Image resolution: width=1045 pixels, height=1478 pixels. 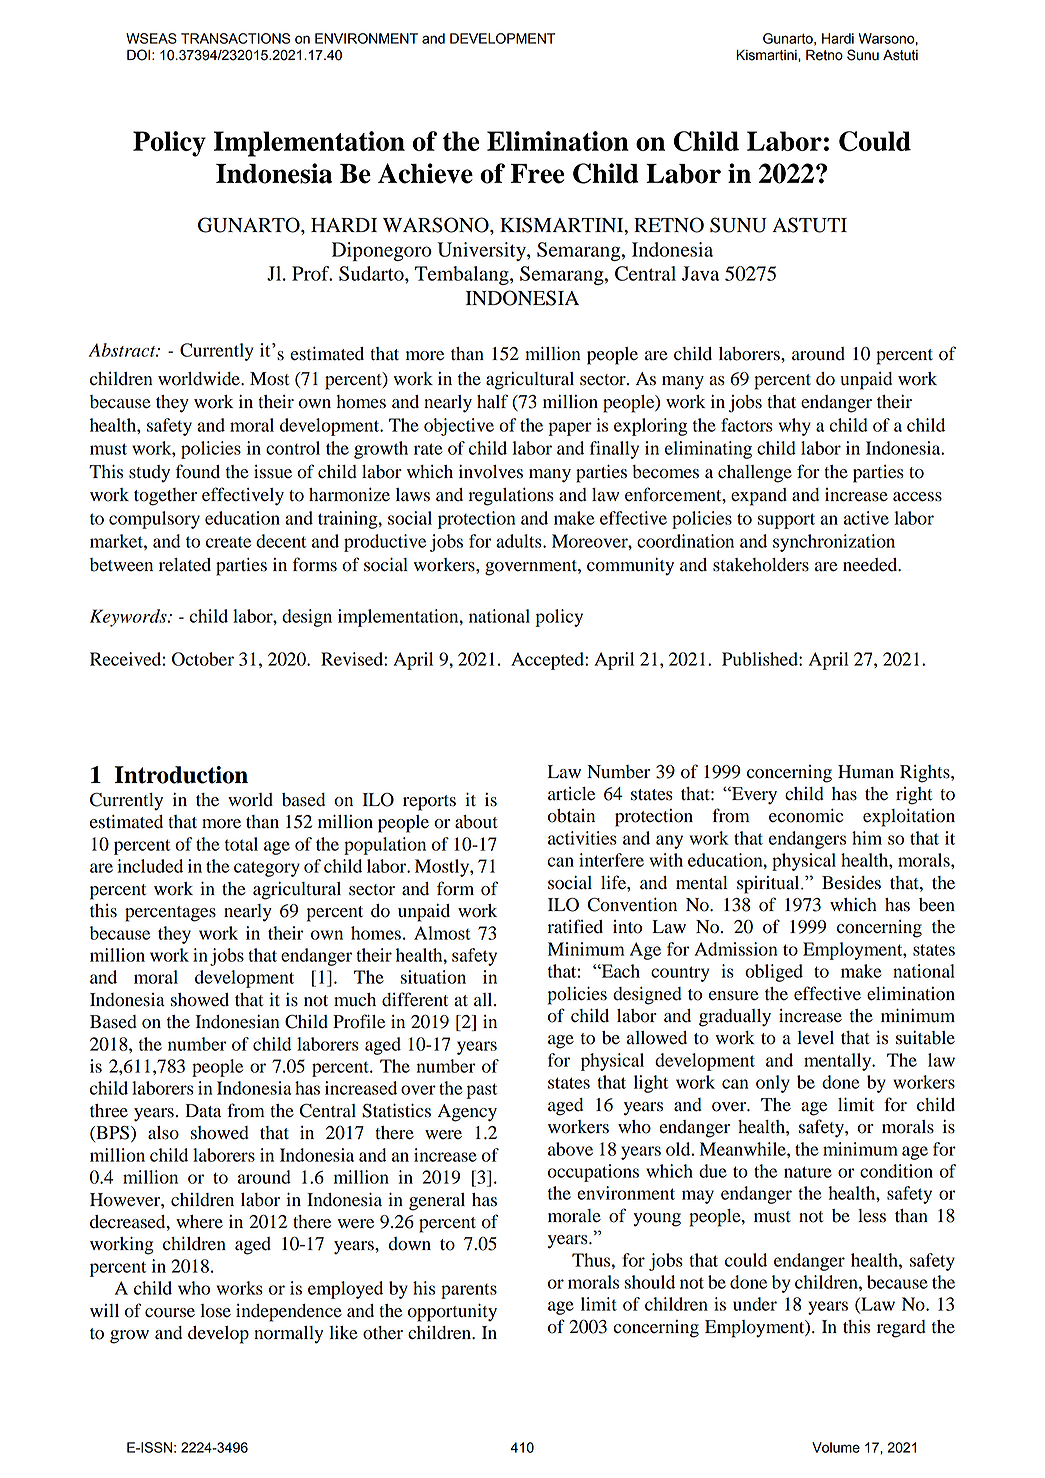 I want to click on Free, so click(x=538, y=174).
